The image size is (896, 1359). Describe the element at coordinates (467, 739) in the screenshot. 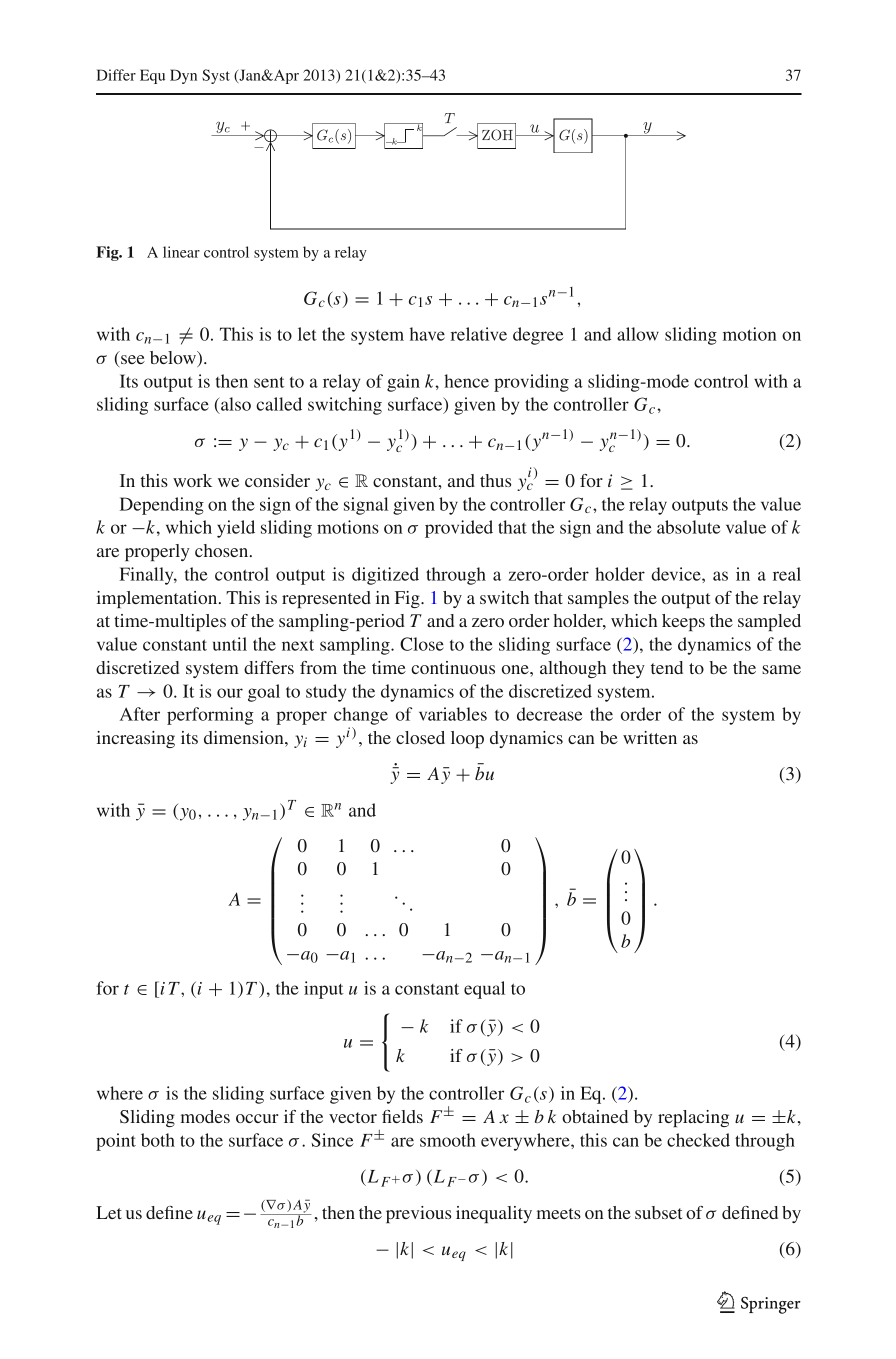

I see `loop` at that location.
